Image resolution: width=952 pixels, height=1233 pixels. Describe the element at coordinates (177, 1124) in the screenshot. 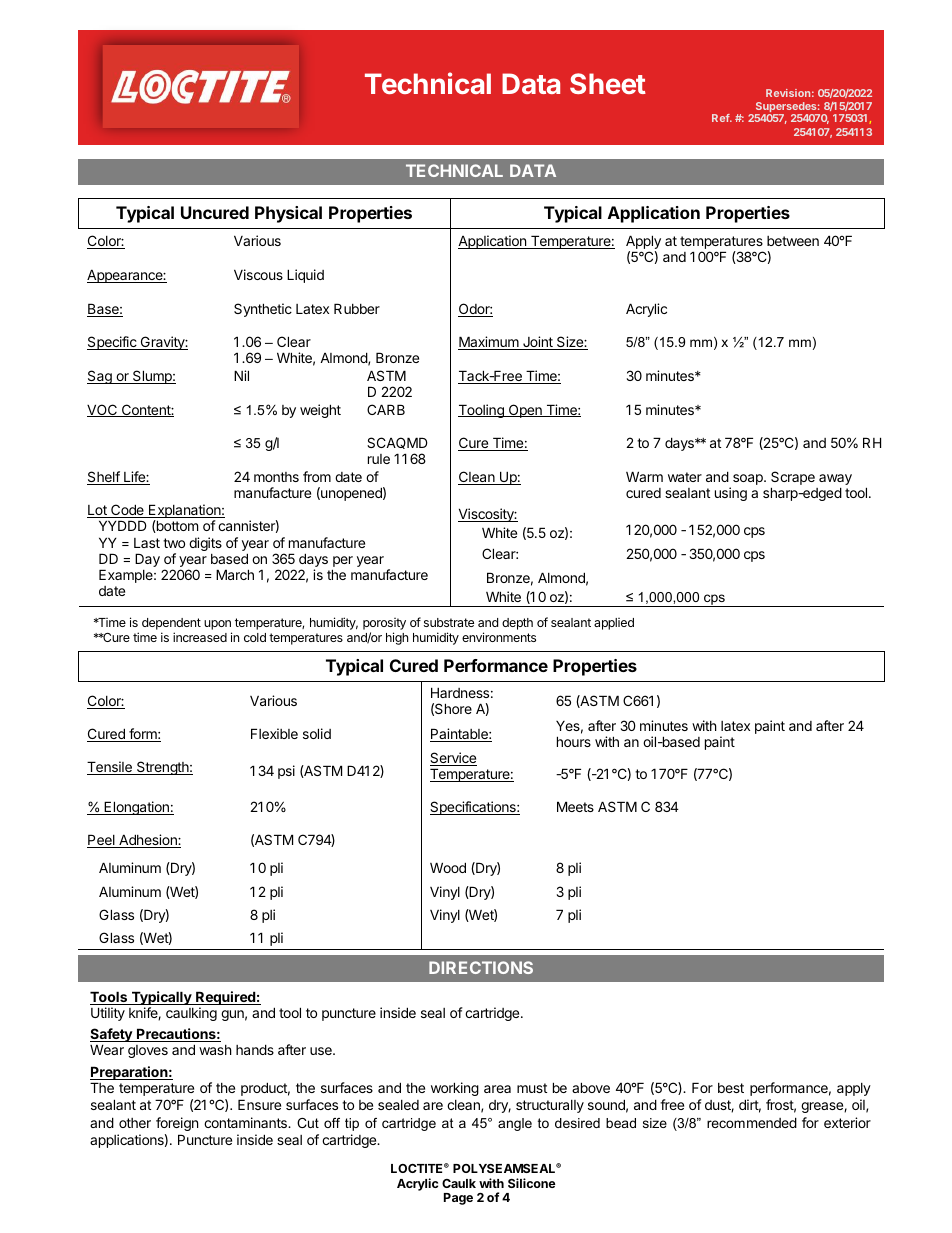

I see `foreign` at that location.
